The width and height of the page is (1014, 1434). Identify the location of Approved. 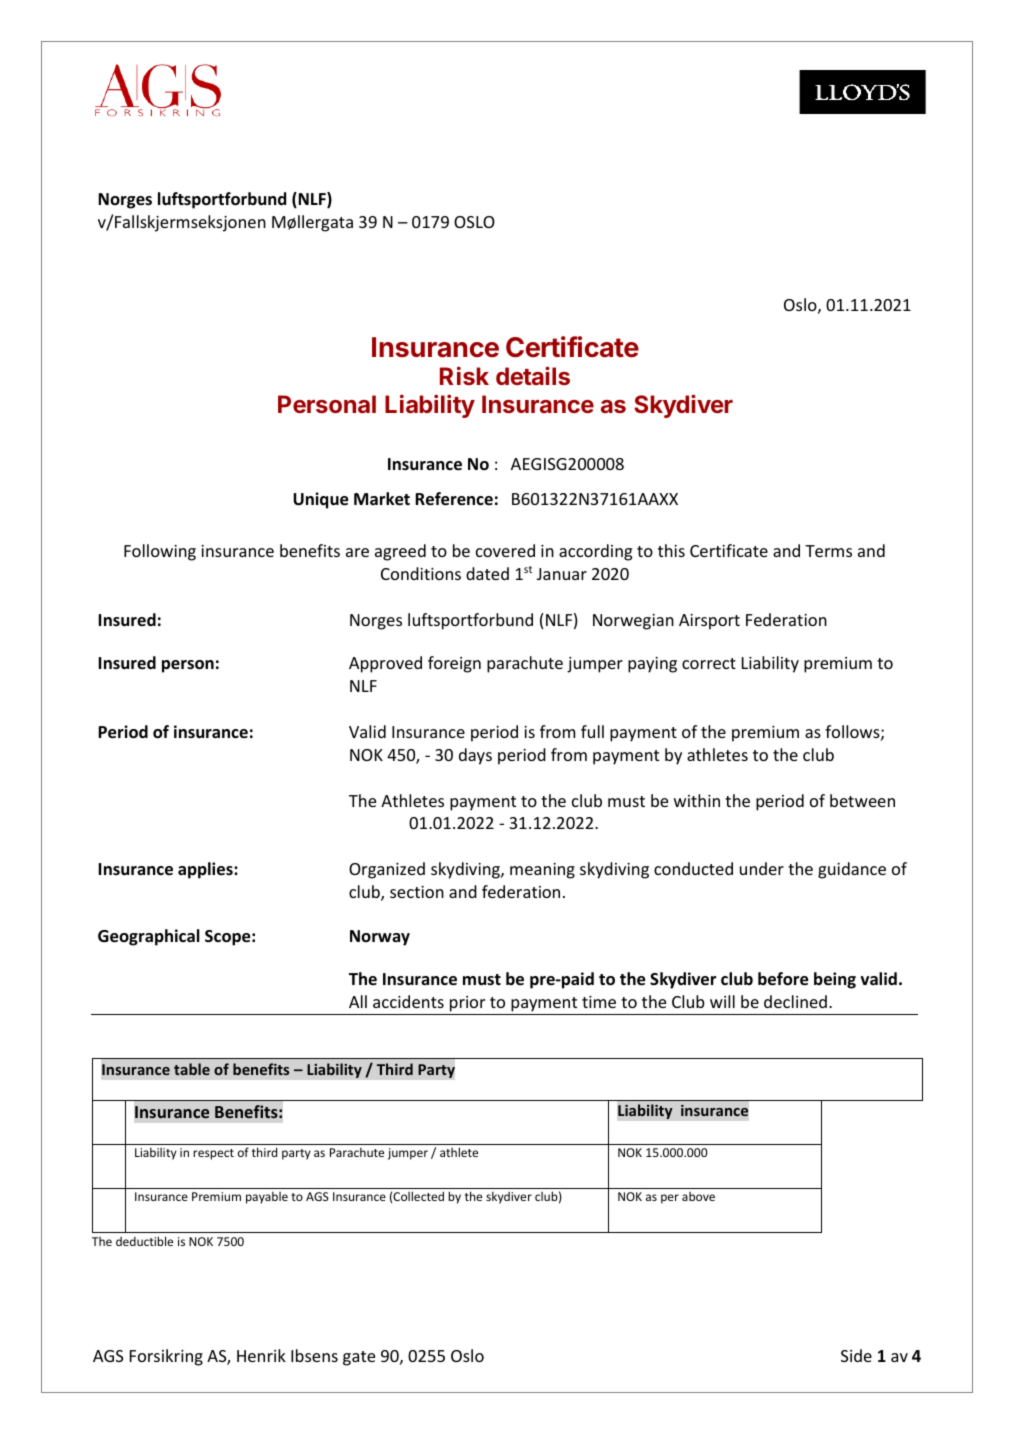
(385, 664).
